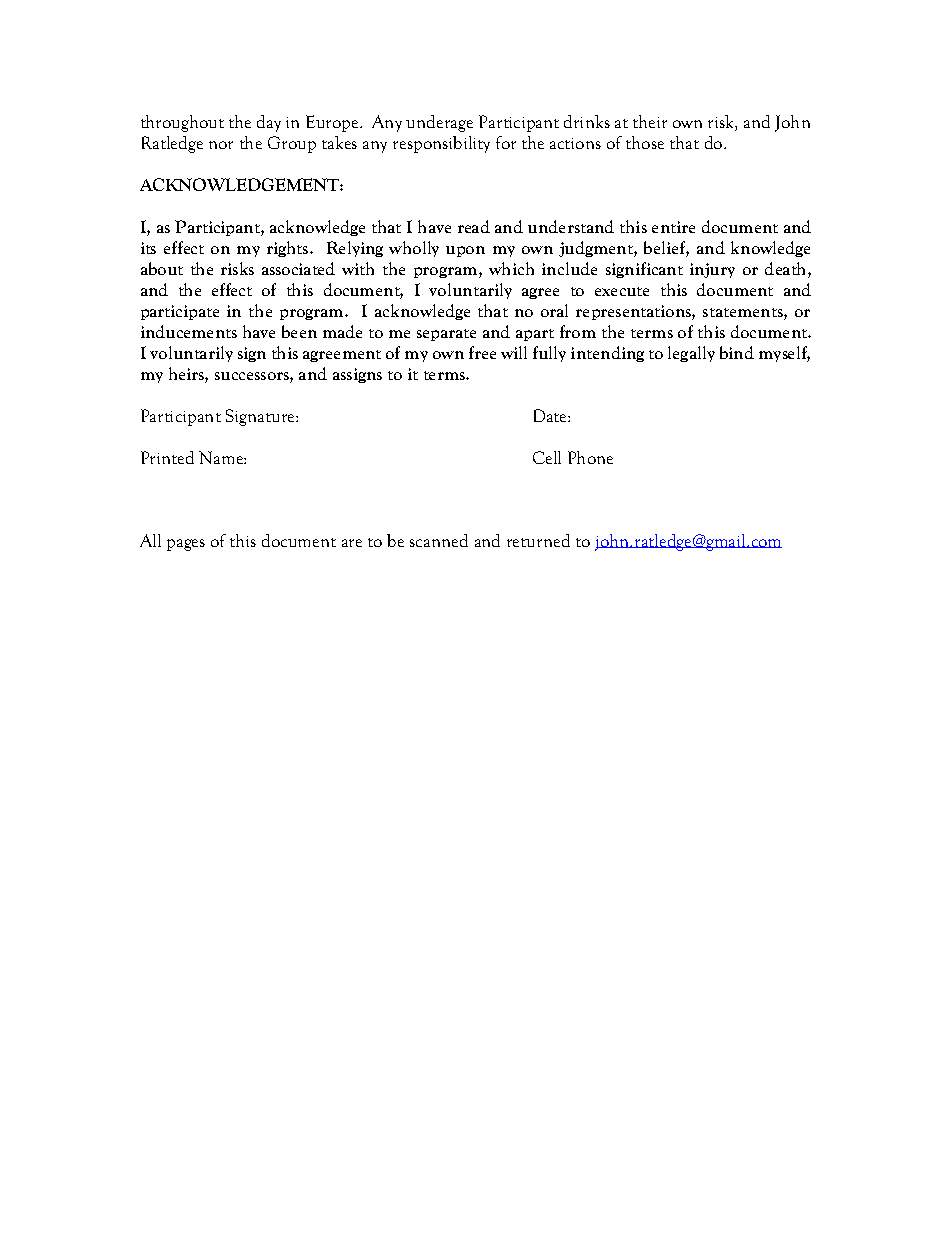 This screenshot has width=952, height=1233. What do you see at coordinates (691, 354) in the screenshot?
I see `legally` at bounding box center [691, 354].
